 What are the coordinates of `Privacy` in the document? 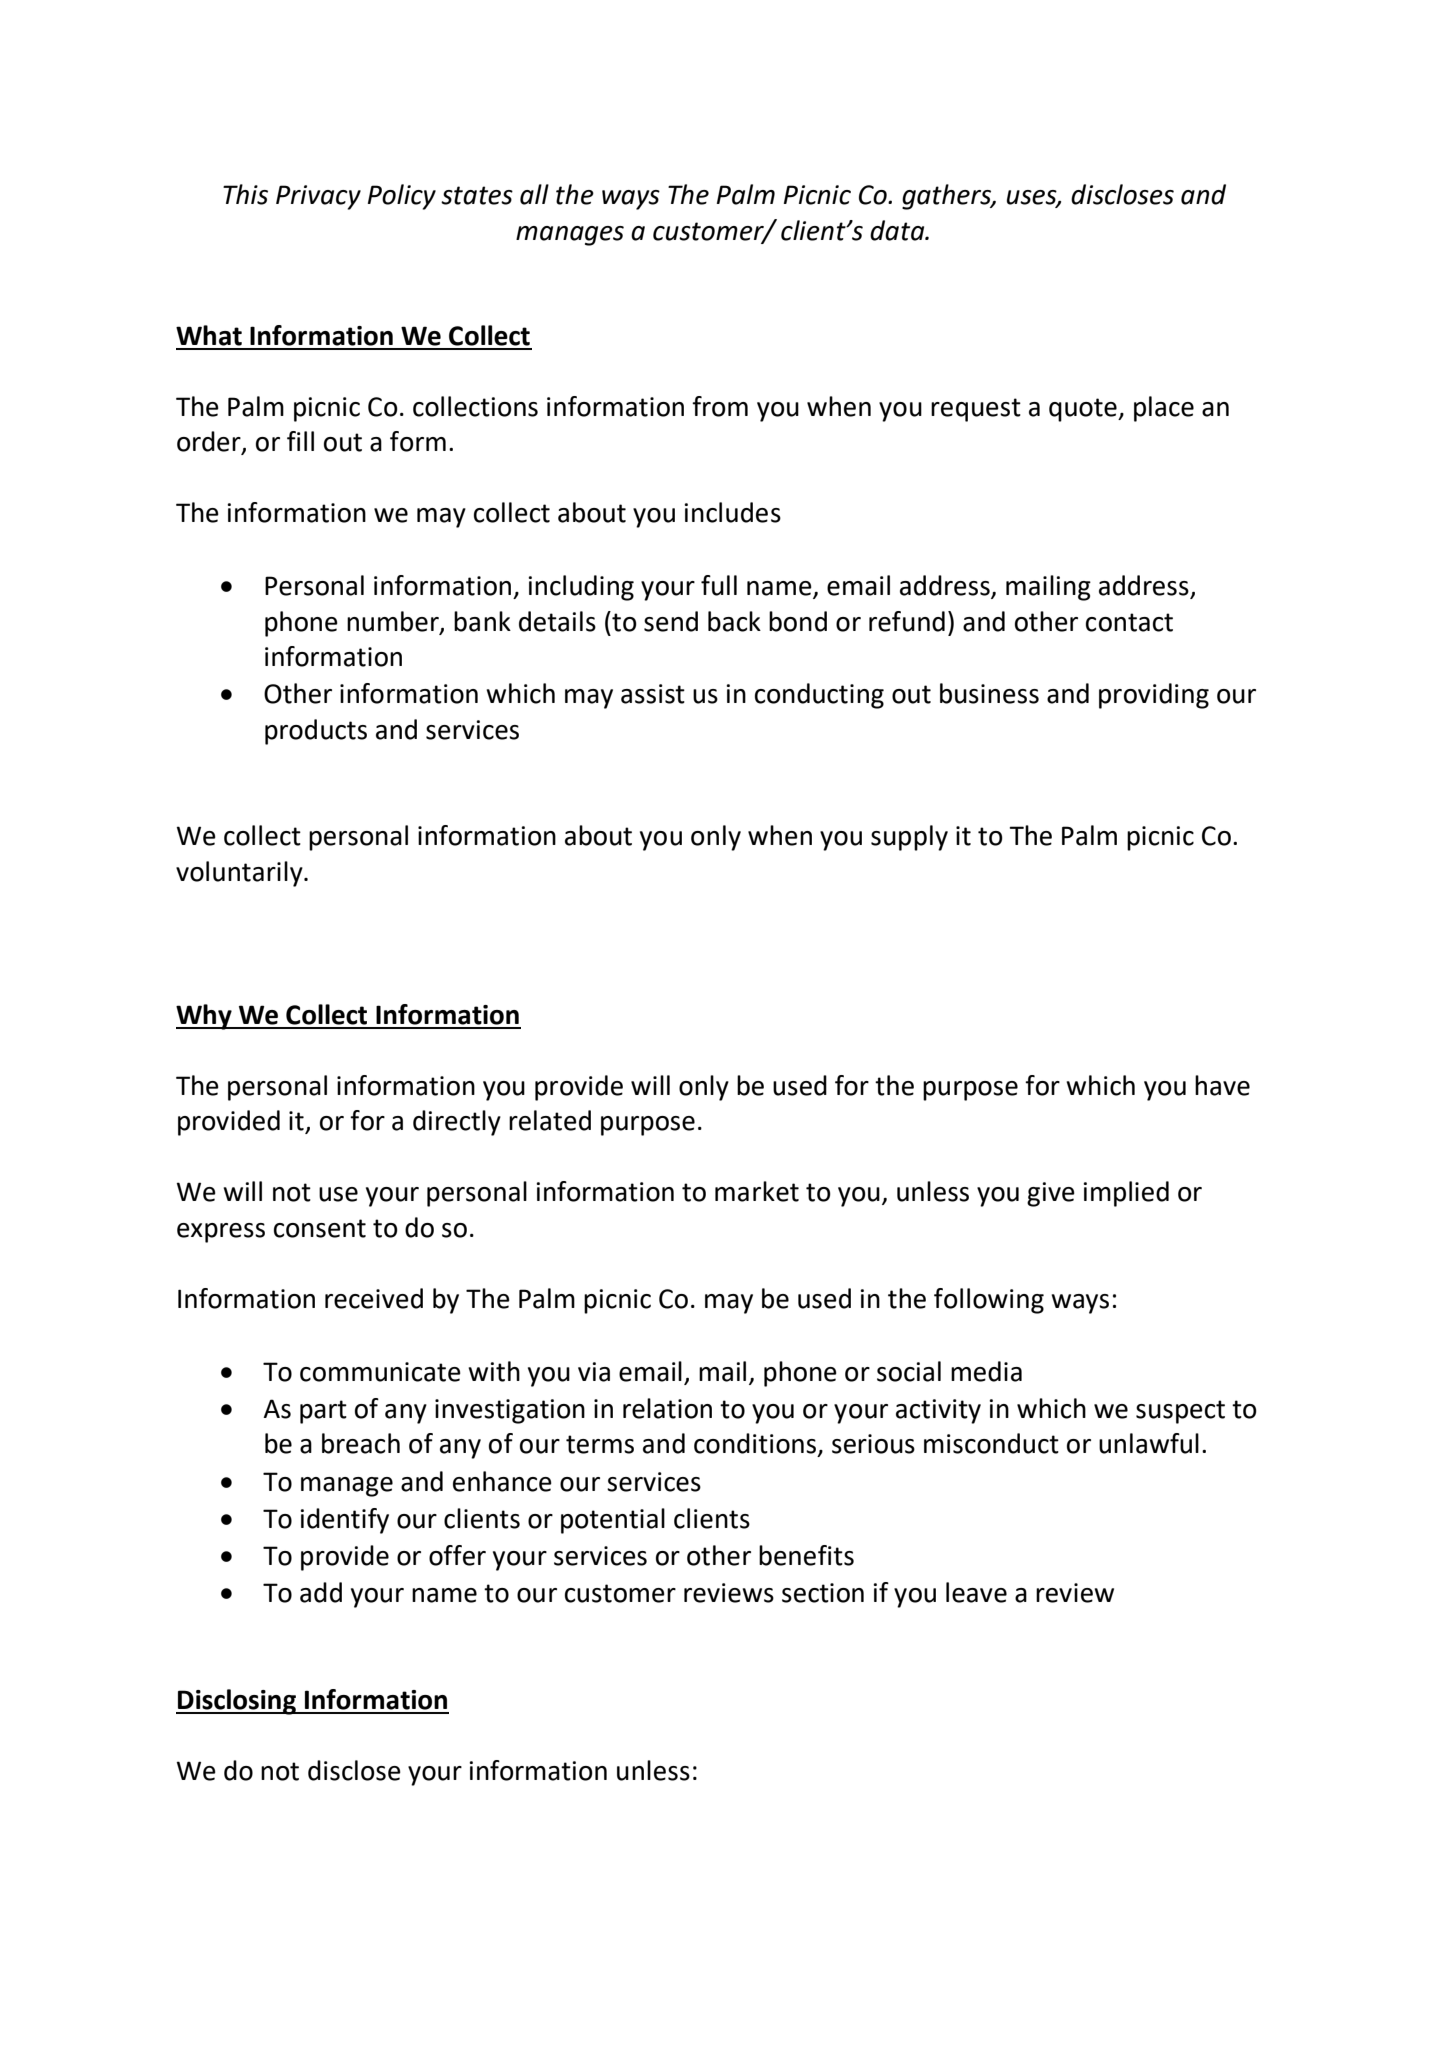 It's located at (318, 197).
